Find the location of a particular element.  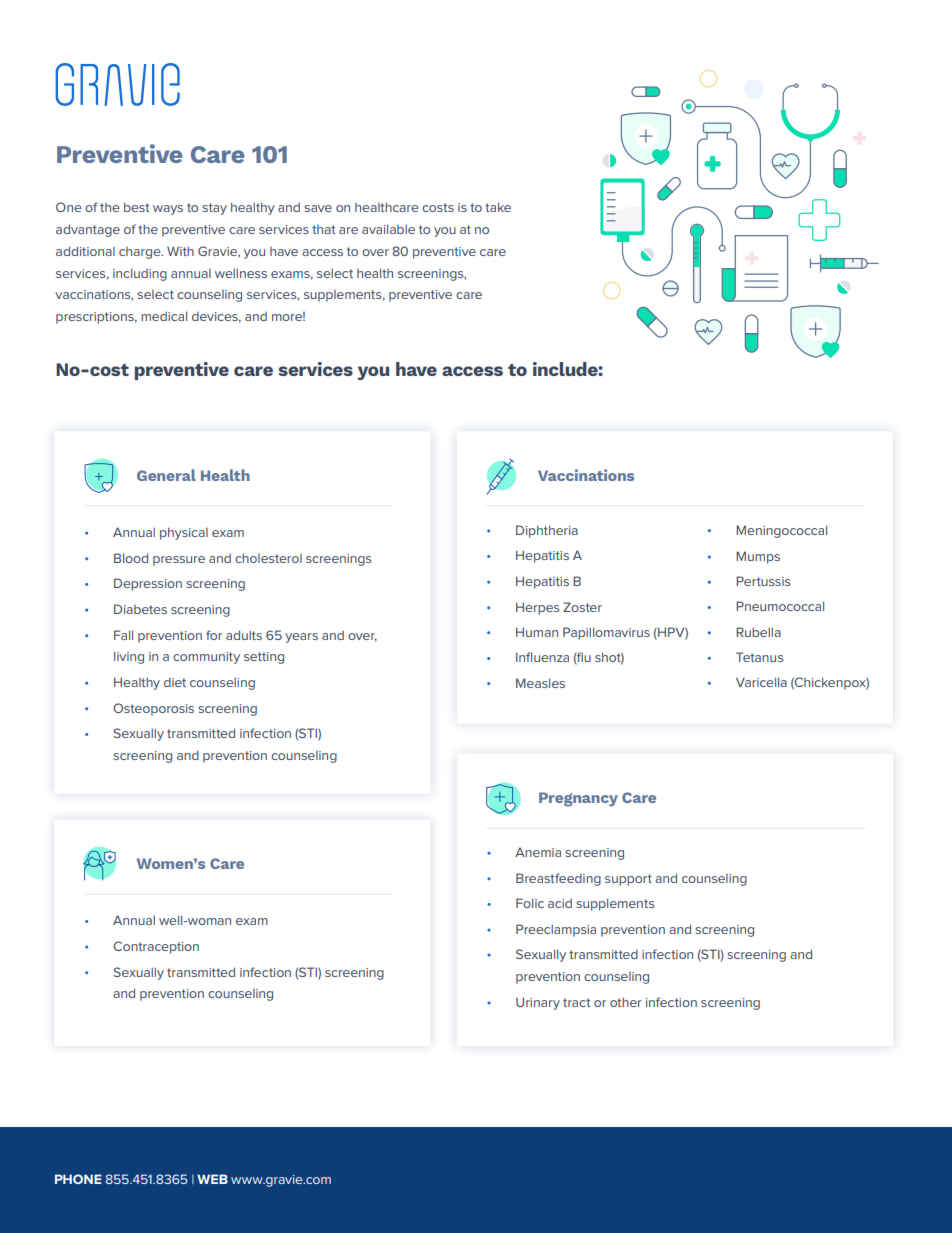

With is located at coordinates (180, 251).
